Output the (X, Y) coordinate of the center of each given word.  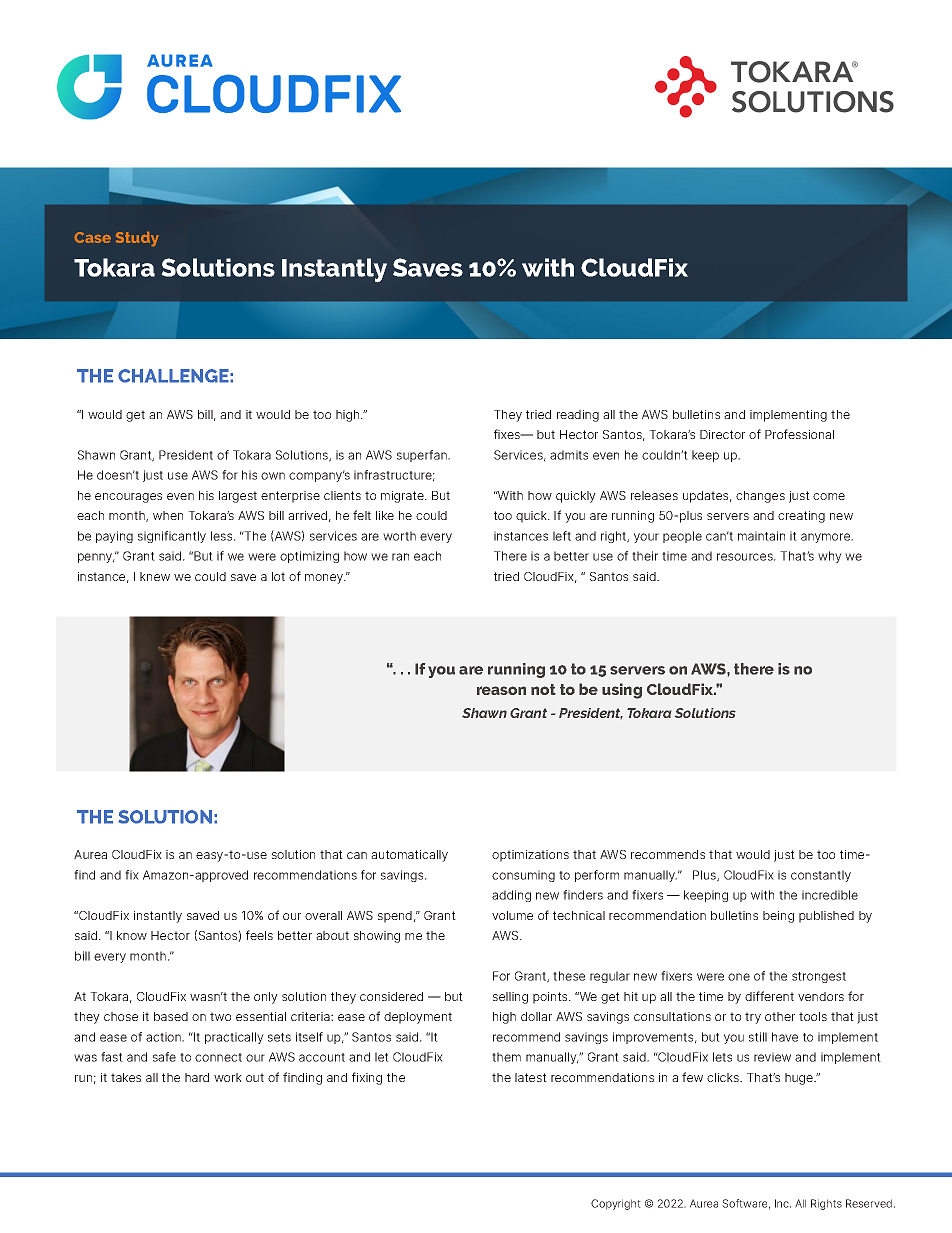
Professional (799, 434)
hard (197, 1077)
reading (578, 416)
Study (137, 239)
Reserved (869, 1203)
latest (531, 1077)
